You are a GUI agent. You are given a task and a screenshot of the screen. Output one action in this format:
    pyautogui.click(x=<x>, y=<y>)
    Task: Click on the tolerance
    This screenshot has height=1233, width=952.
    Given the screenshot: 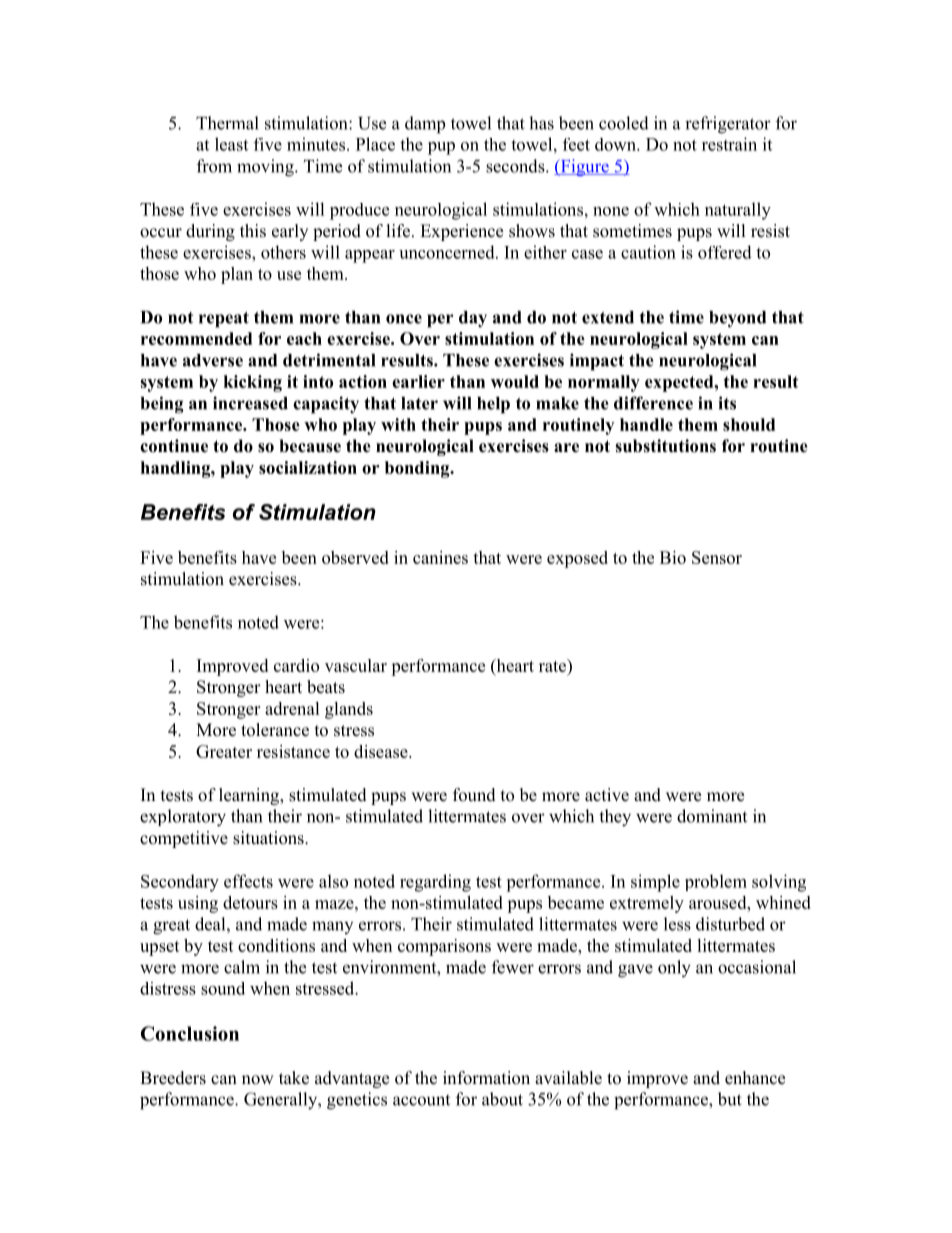 What is the action you would take?
    pyautogui.click(x=275, y=730)
